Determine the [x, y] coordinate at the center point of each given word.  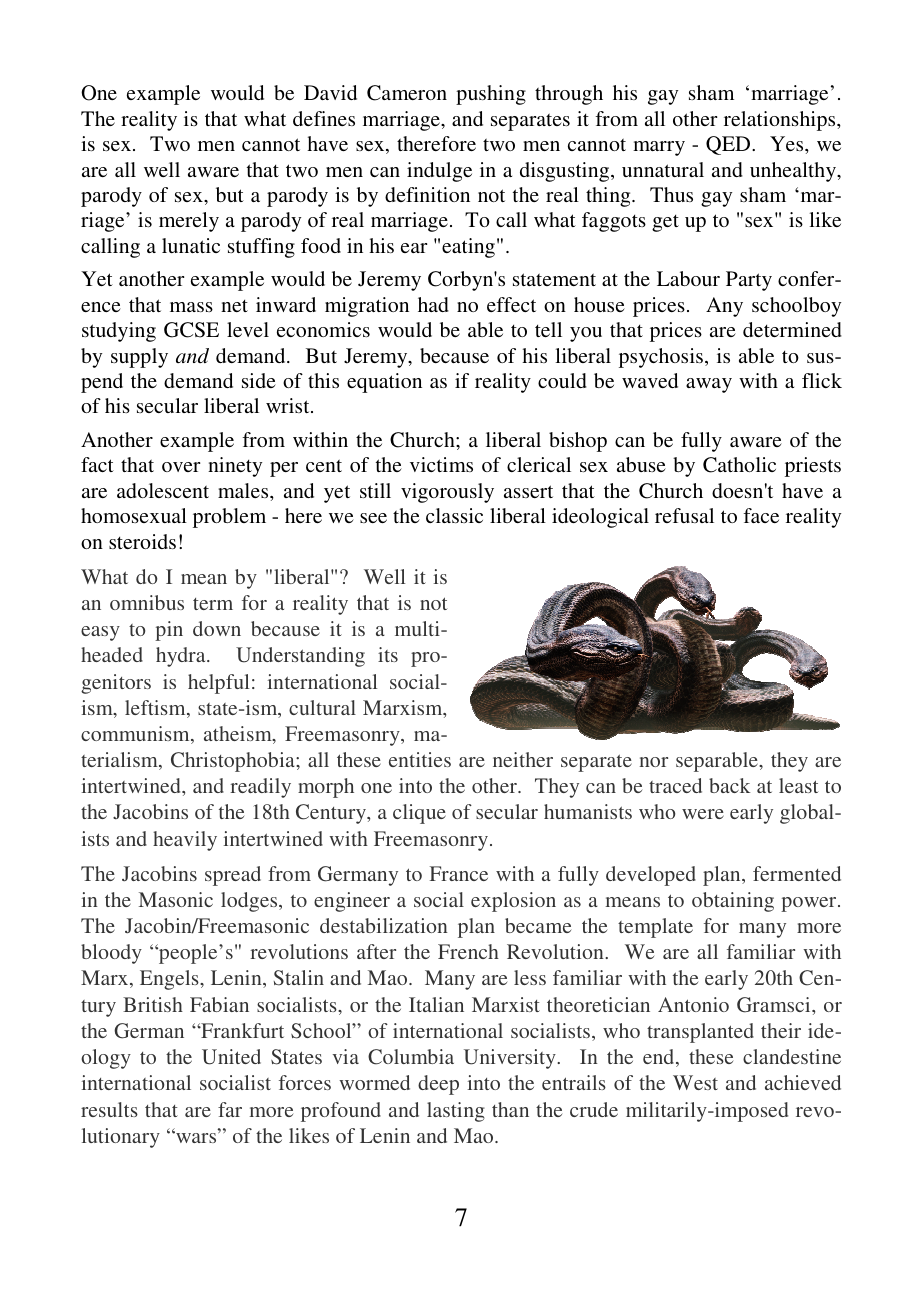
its [388, 654]
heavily [185, 841]
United [231, 1057]
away [709, 385]
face [761, 515]
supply [139, 358]
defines [324, 118]
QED [729, 145]
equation [384, 383]
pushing [491, 95]
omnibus [147, 602]
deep [438, 1085]
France [459, 873]
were [703, 814]
